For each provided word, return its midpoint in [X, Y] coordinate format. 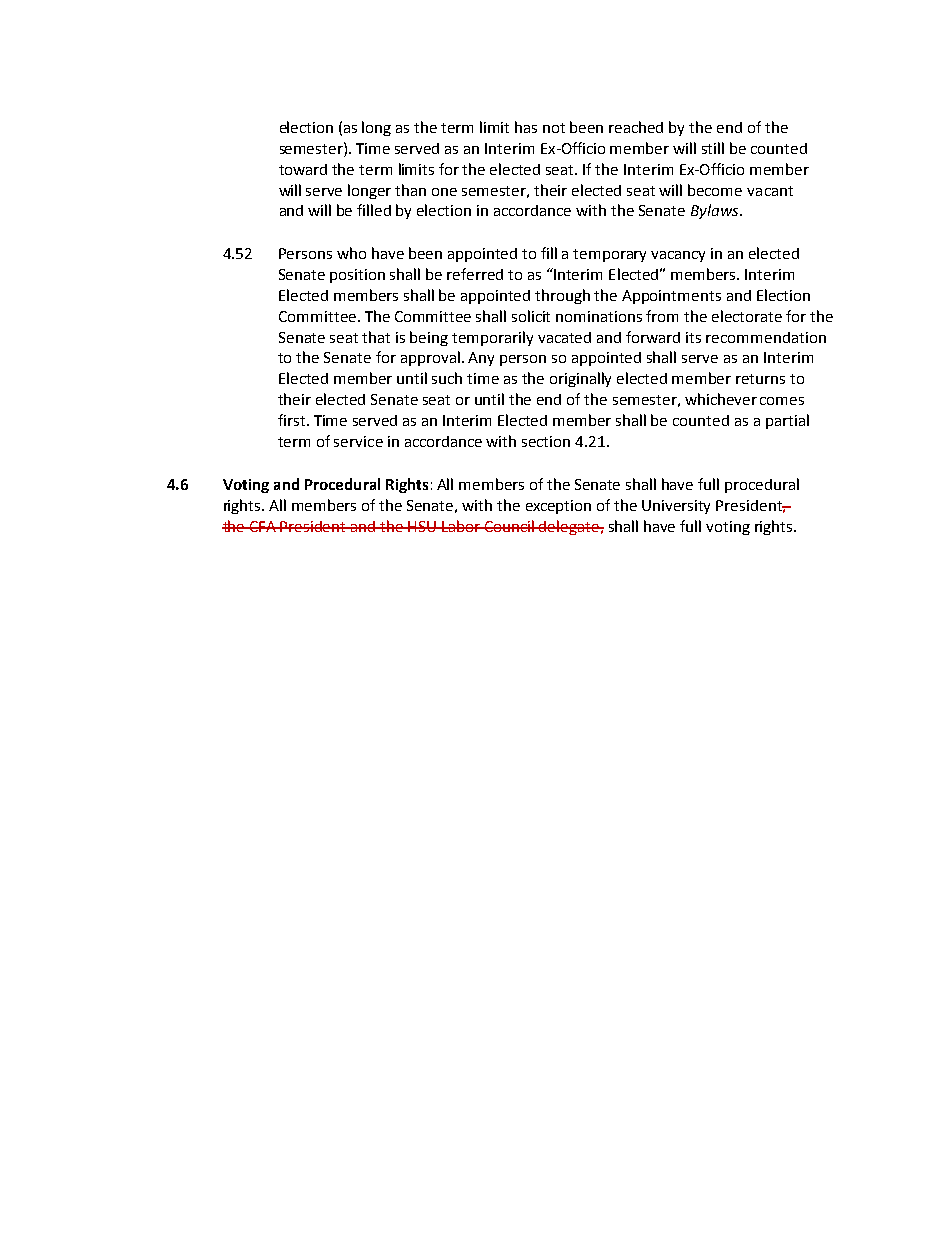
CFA [263, 526]
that [376, 337]
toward [303, 169]
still [713, 148]
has [526, 127]
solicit [531, 316]
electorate [747, 316]
